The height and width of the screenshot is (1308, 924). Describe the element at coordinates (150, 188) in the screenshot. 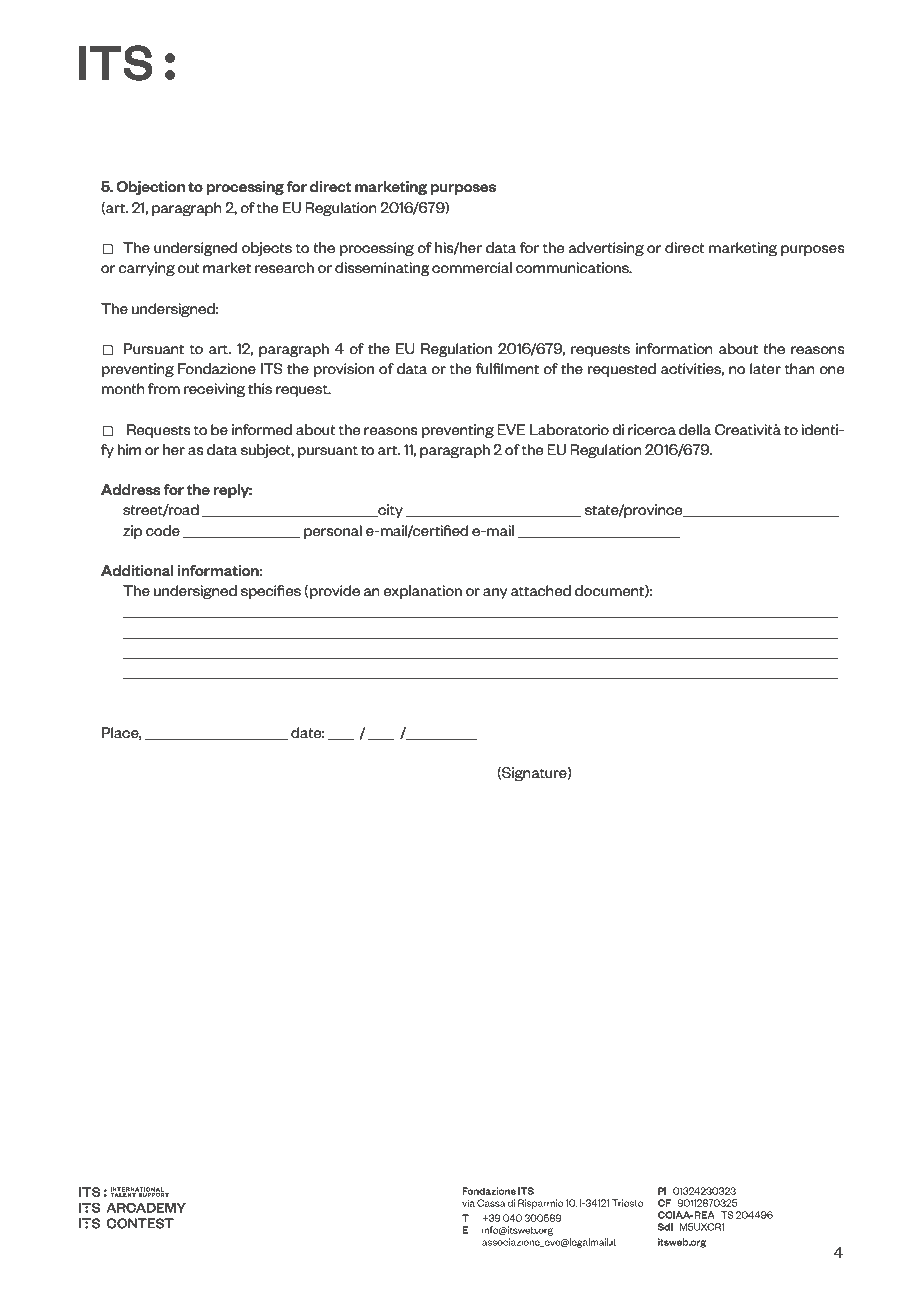

I see `Objection` at that location.
